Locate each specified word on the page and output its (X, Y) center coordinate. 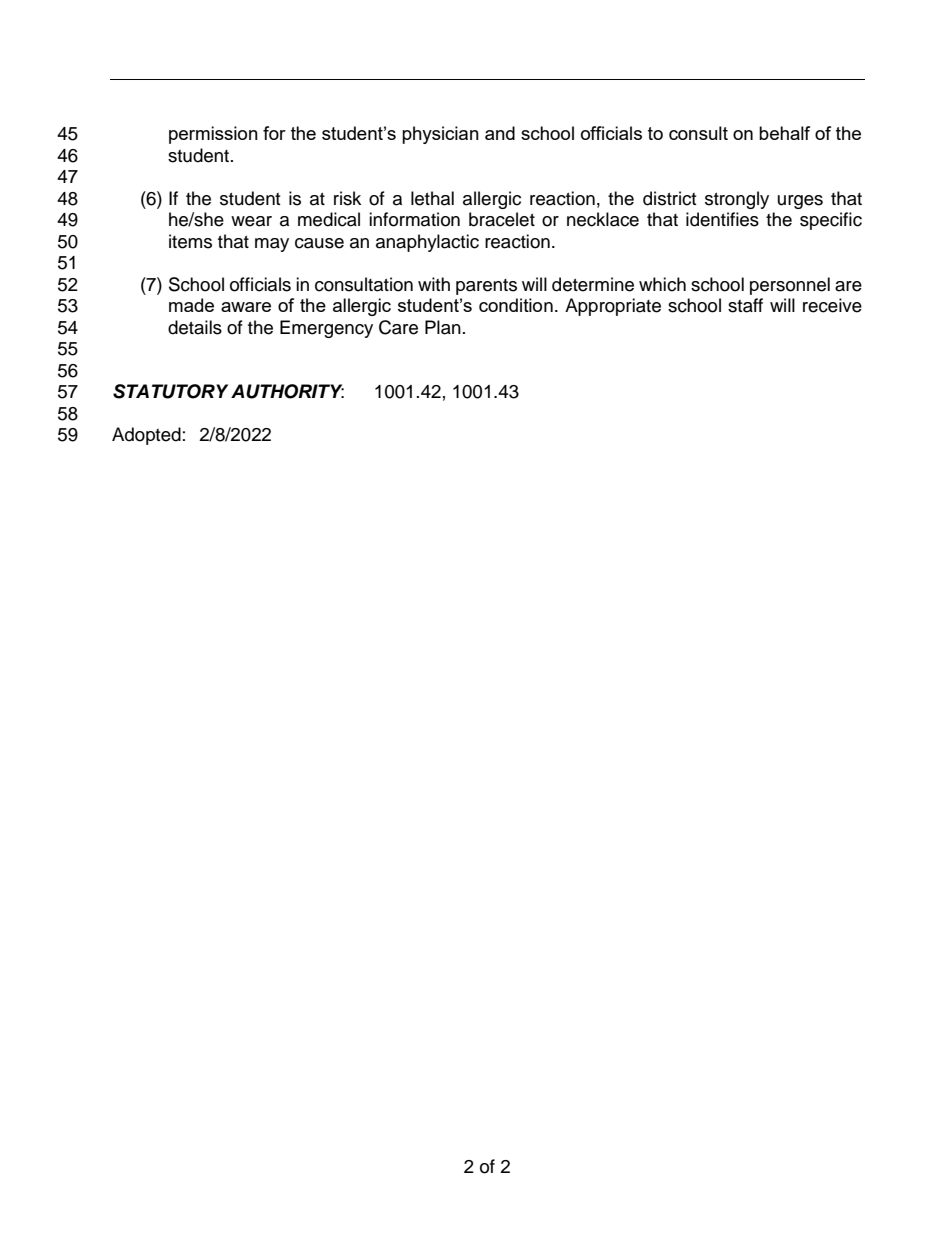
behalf (784, 133)
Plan (443, 327)
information (414, 219)
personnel (790, 286)
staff (745, 305)
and (500, 133)
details (195, 327)
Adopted (146, 436)
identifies (722, 219)
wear (251, 221)
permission (213, 135)
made (191, 305)
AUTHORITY (287, 391)
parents (486, 287)
